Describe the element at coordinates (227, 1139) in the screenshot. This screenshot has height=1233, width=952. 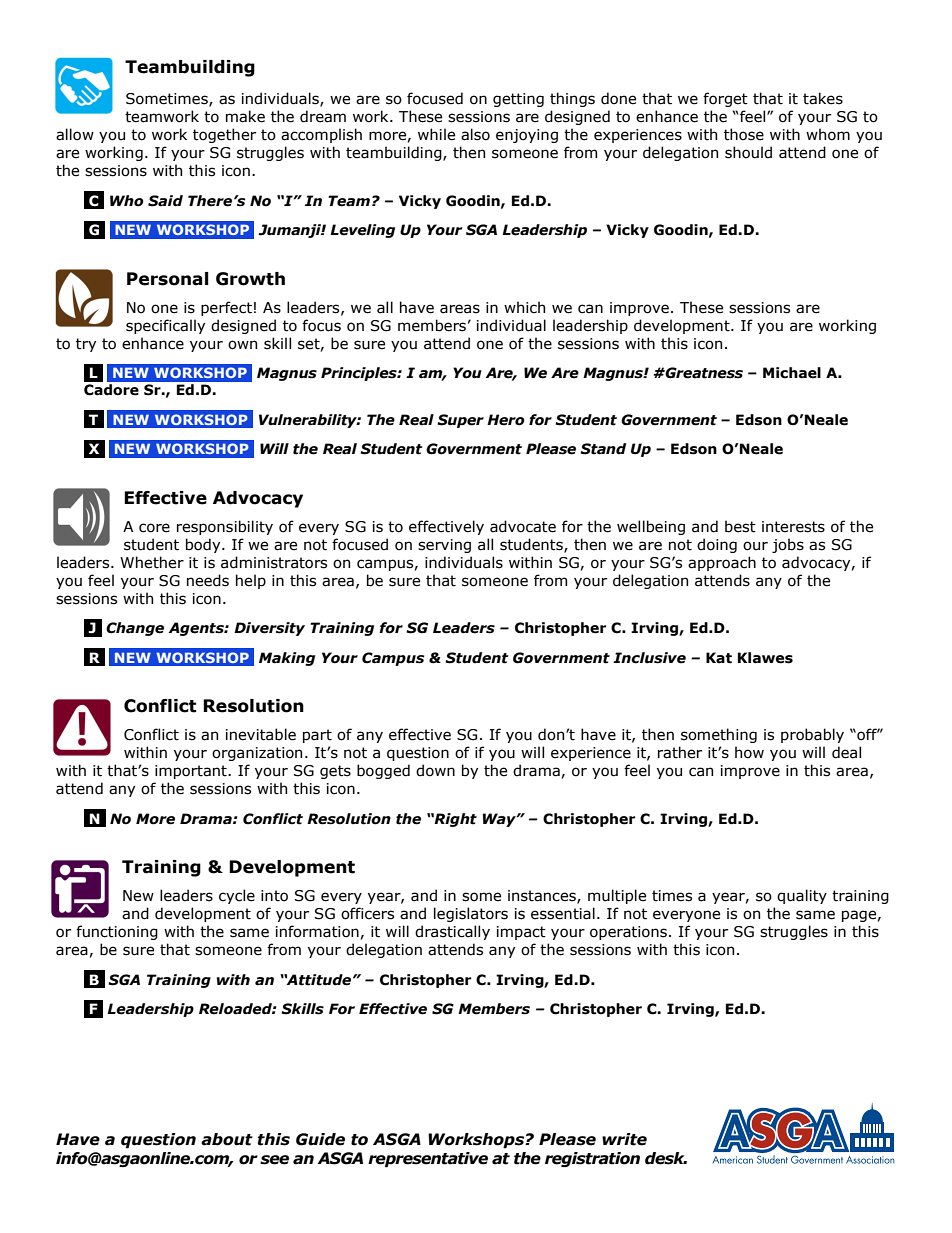
I see `about` at that location.
